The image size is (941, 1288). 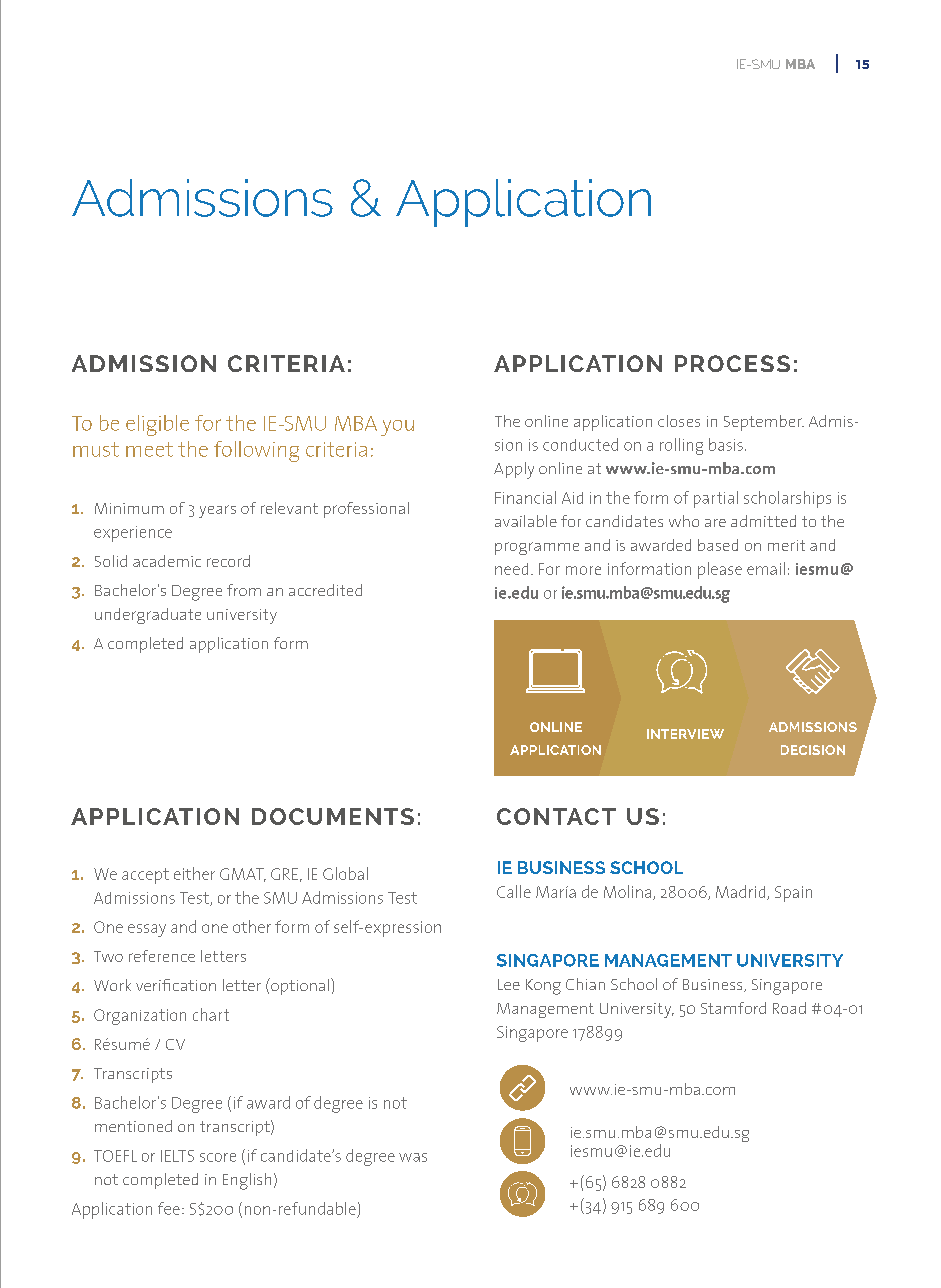 I want to click on eligible, so click(x=157, y=425).
